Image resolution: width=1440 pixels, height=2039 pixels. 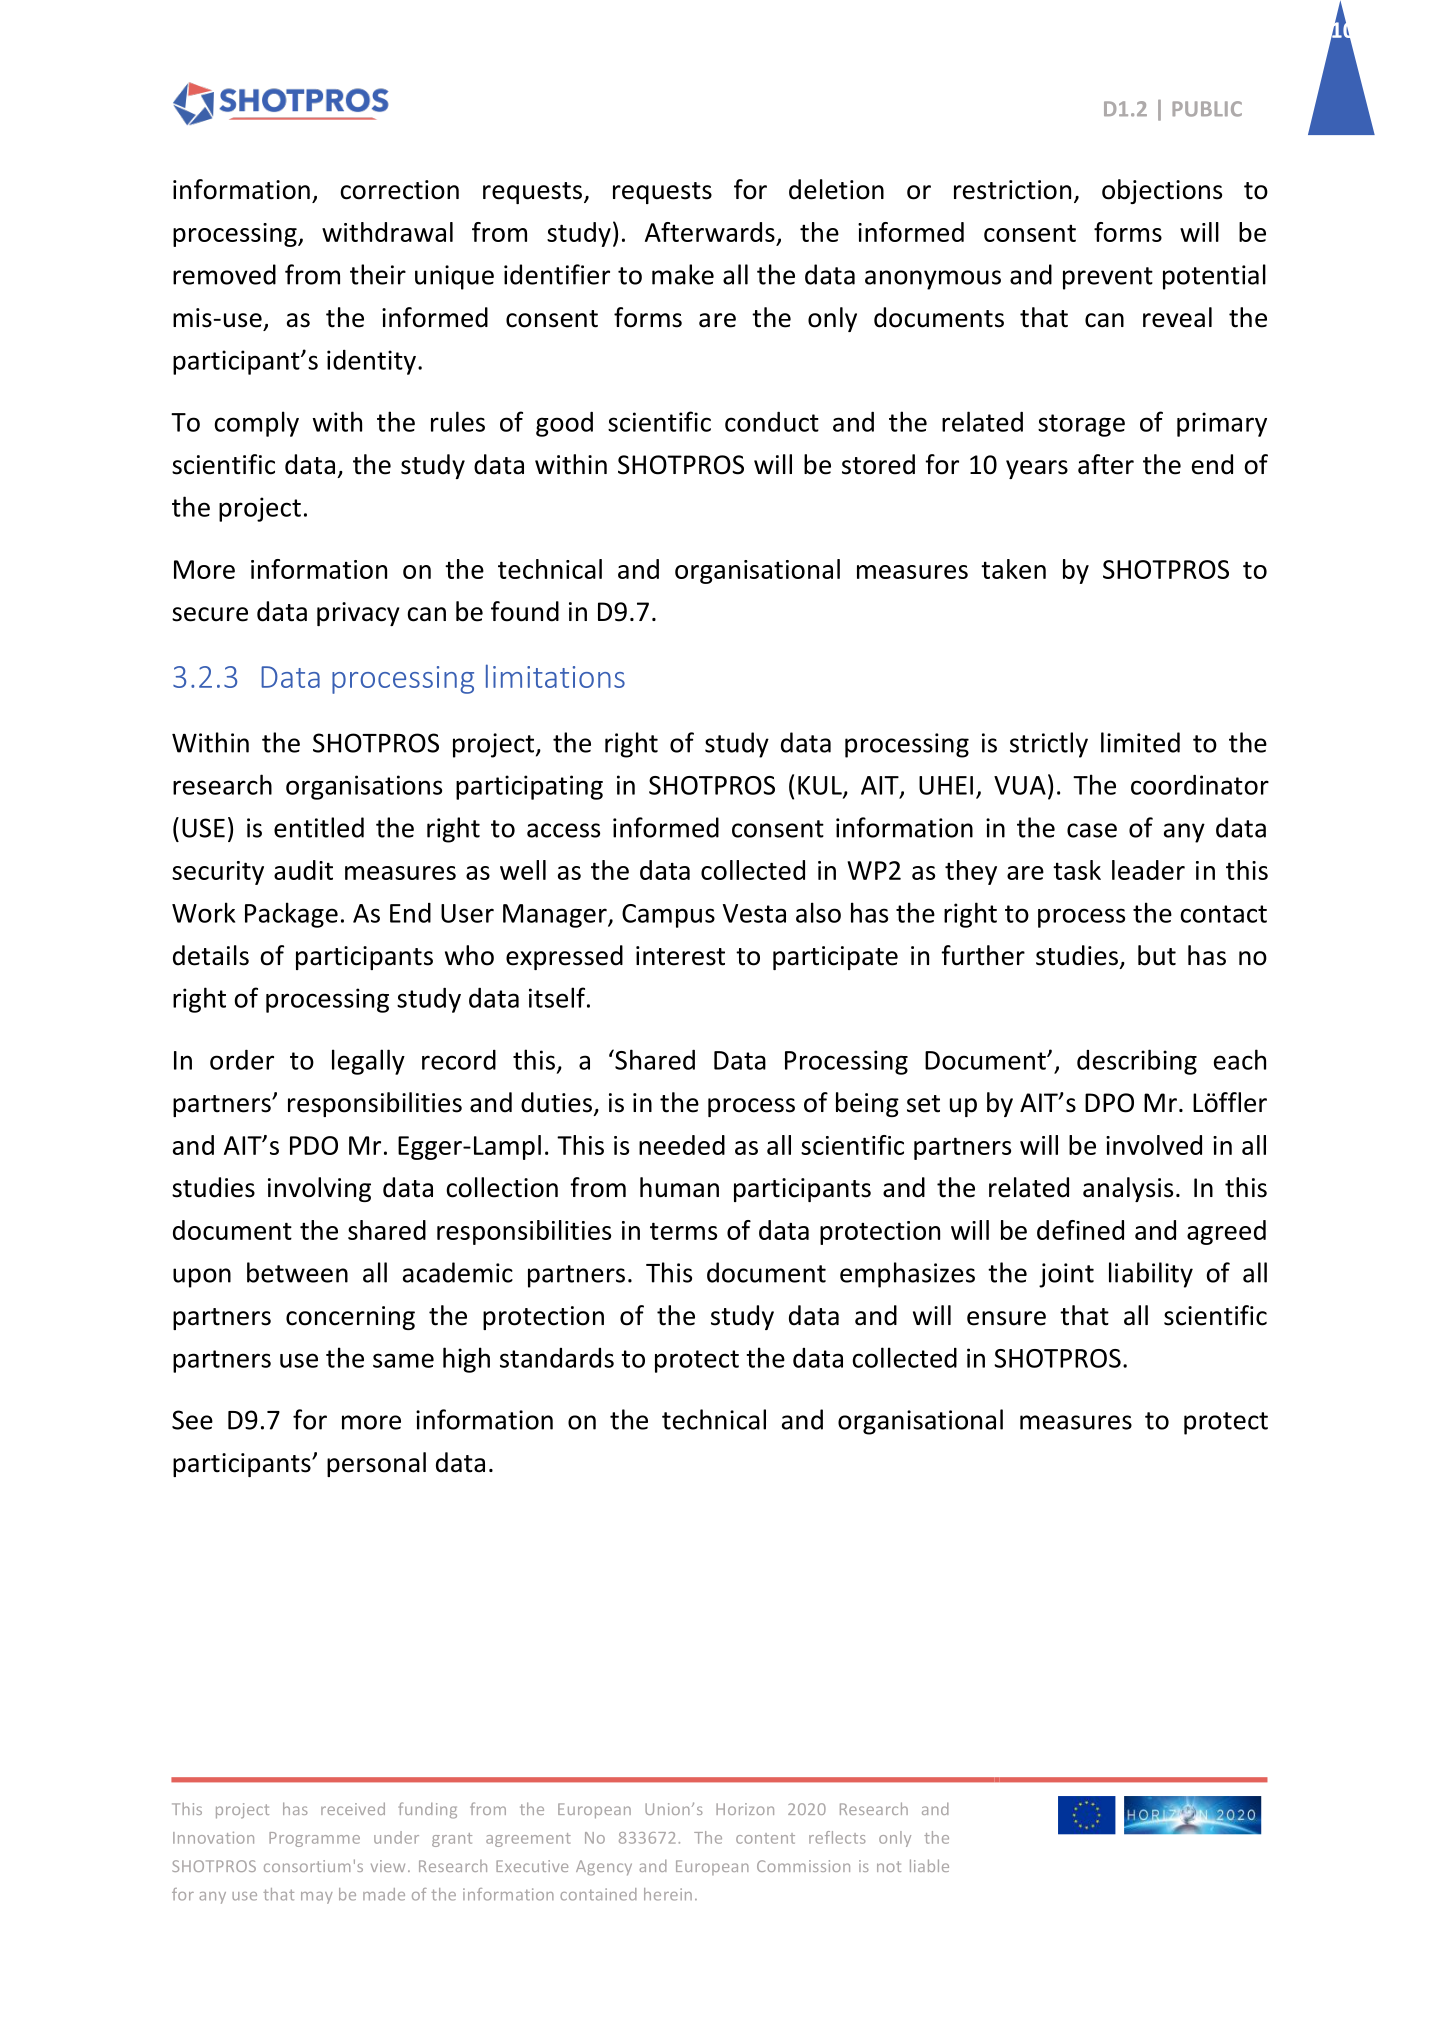 I want to click on content, so click(x=765, y=1838).
